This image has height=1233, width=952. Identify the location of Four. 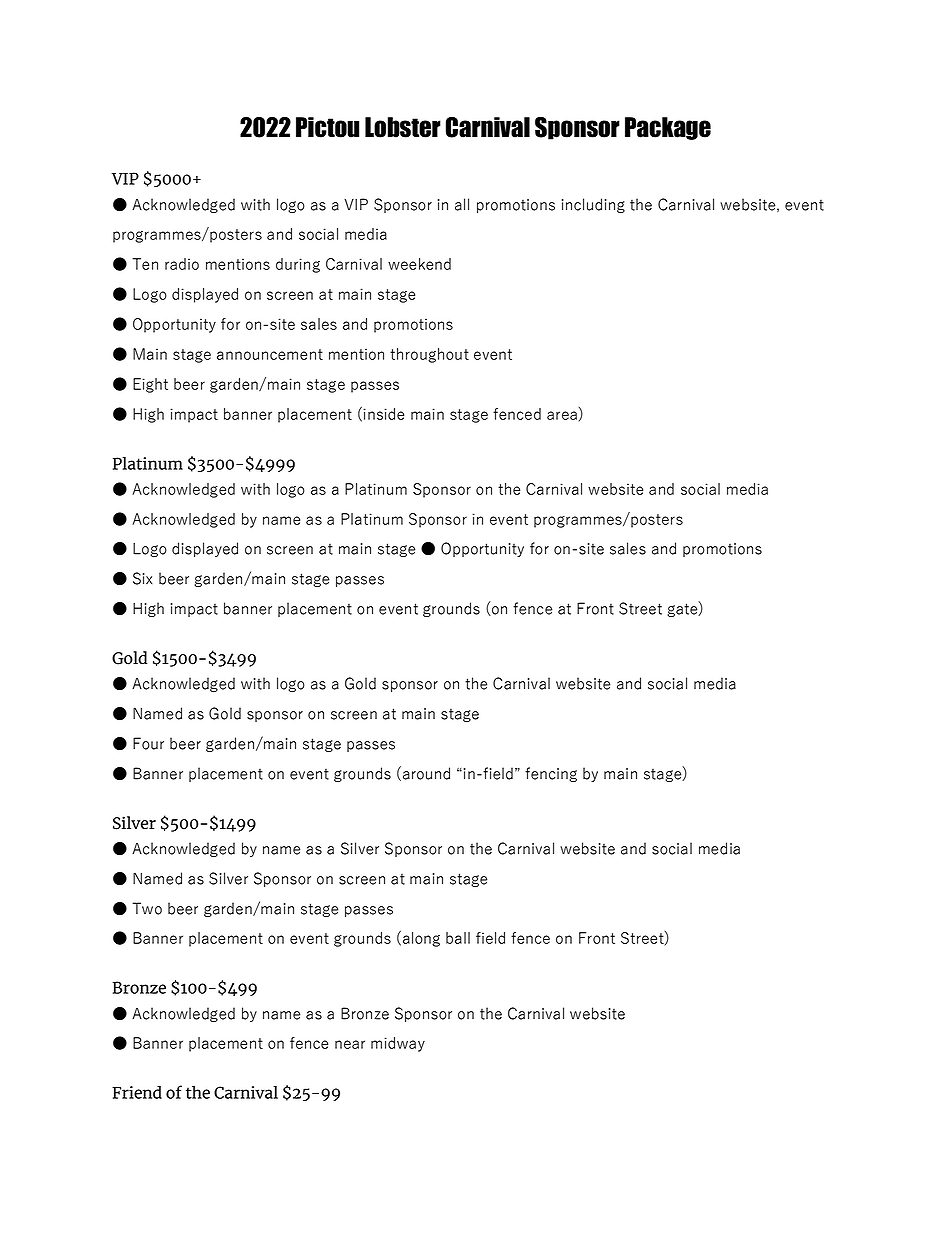
(148, 743).
